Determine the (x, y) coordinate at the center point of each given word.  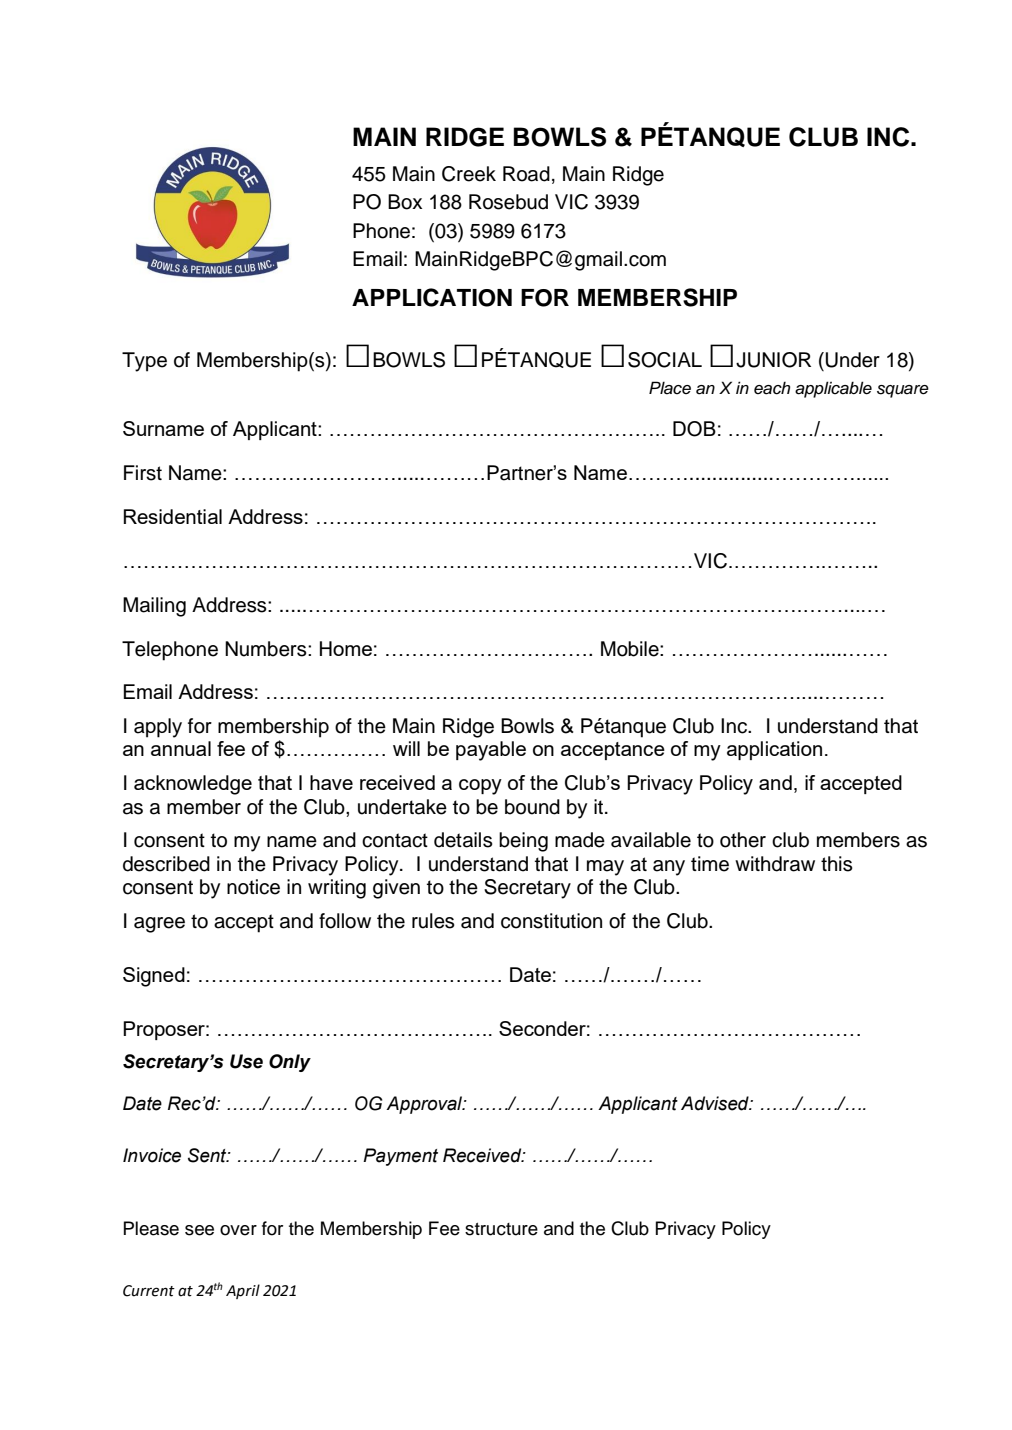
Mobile (631, 649)
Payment (400, 1157)
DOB (694, 429)
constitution (551, 921)
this (837, 864)
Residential (173, 516)
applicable (833, 389)
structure (501, 1229)
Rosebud (508, 202)
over (238, 1230)
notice (253, 887)
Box (405, 202)
